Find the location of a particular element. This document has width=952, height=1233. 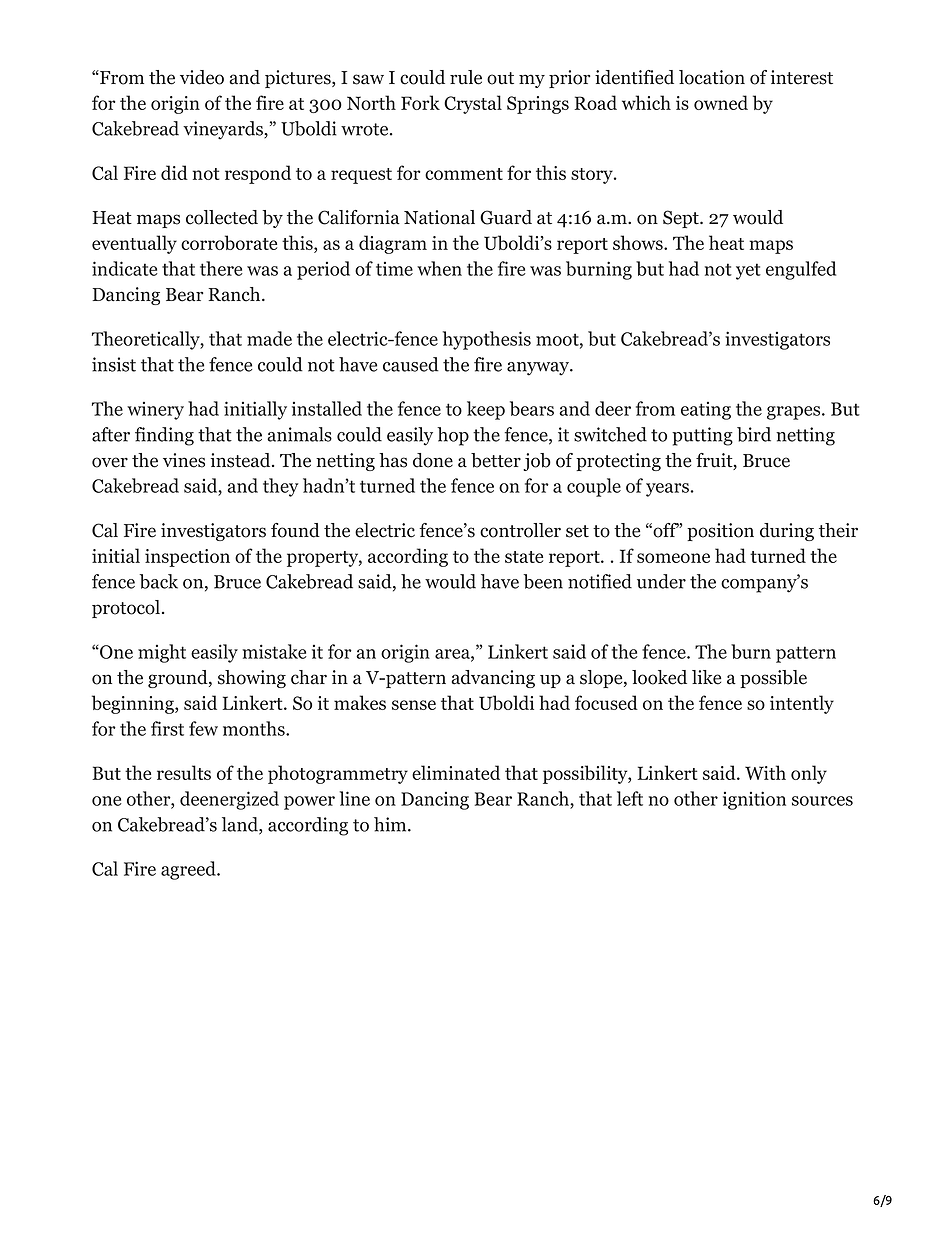

video is located at coordinates (202, 77).
